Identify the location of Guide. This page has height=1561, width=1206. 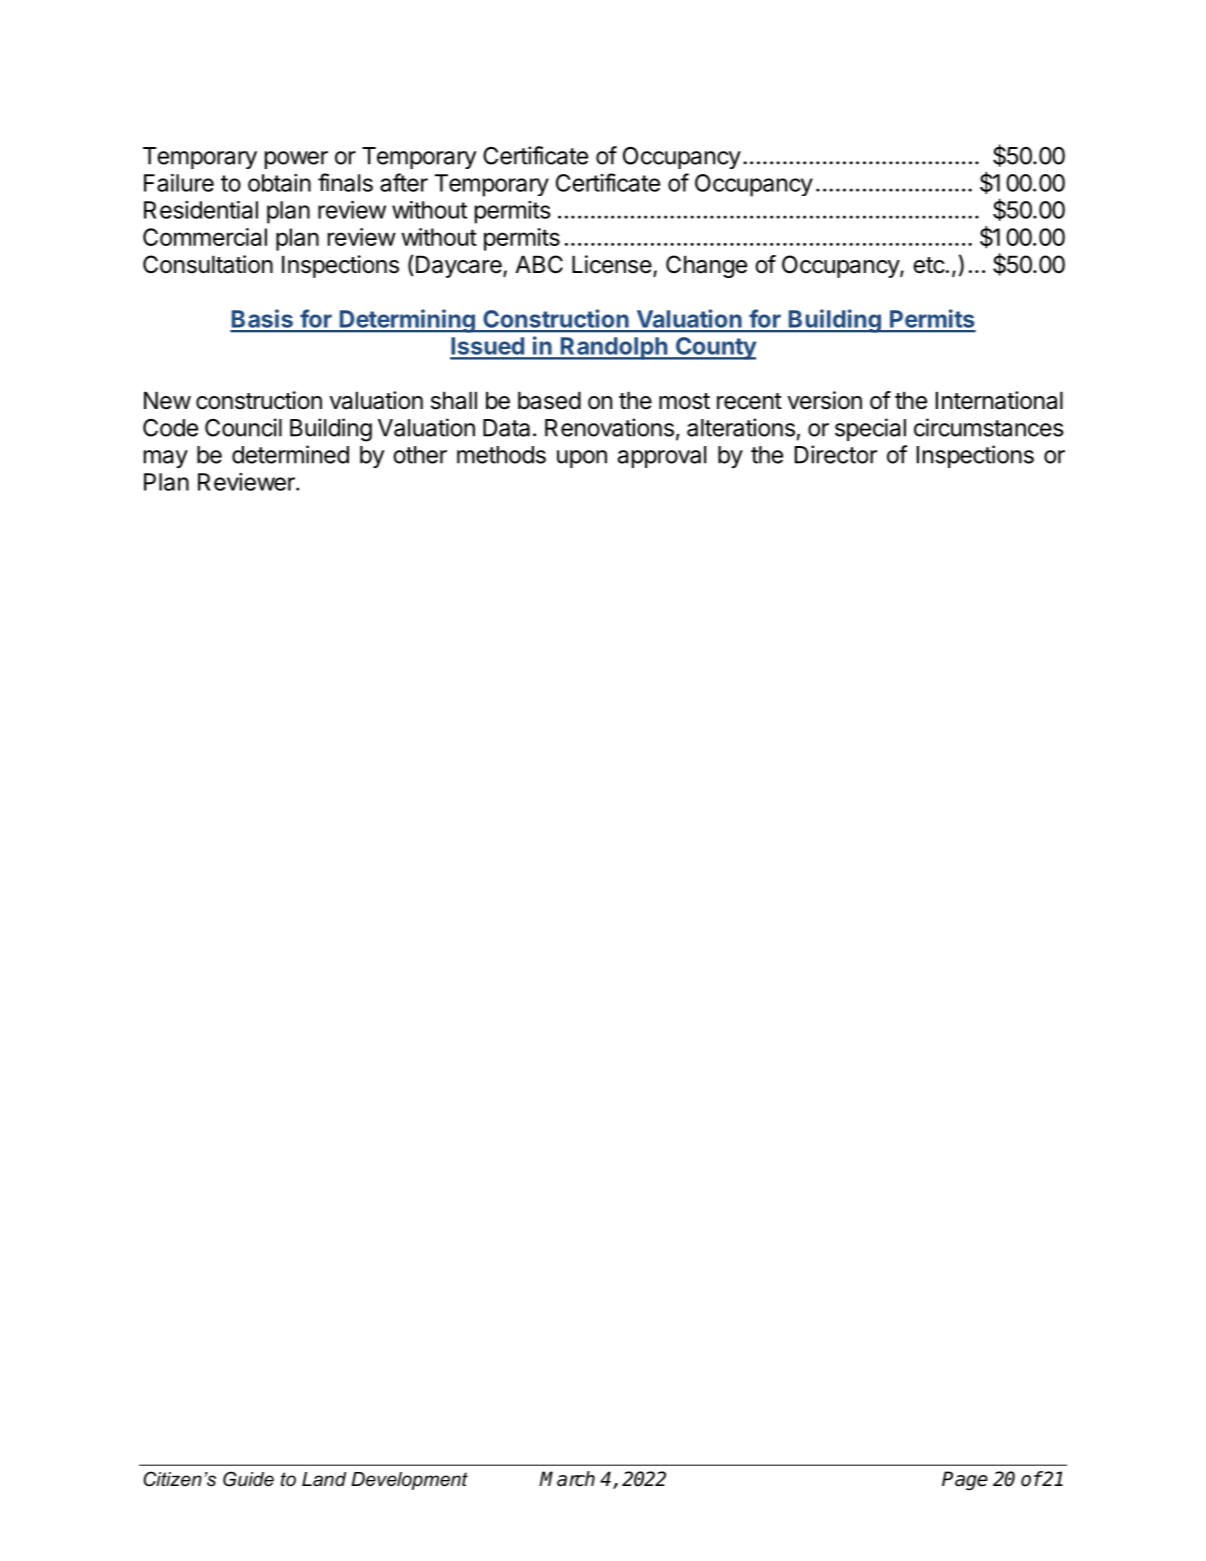
(248, 1479).
